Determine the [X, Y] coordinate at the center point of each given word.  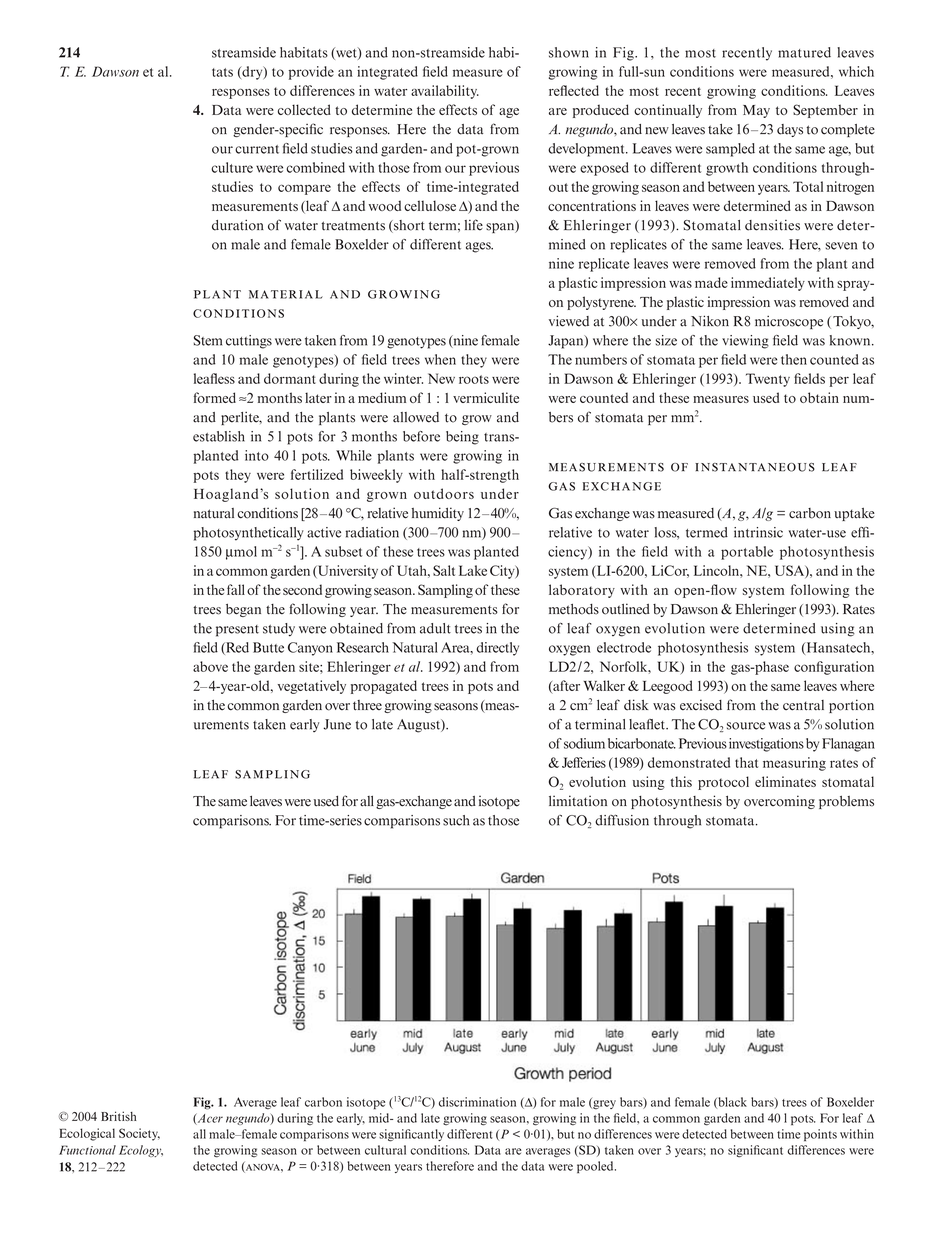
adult [435, 628]
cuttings [249, 342]
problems [846, 802]
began [243, 610]
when [440, 359]
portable [747, 553]
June [337, 724]
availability [445, 92]
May [756, 111]
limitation [578, 801]
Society [139, 1134]
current [257, 149]
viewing [745, 342]
